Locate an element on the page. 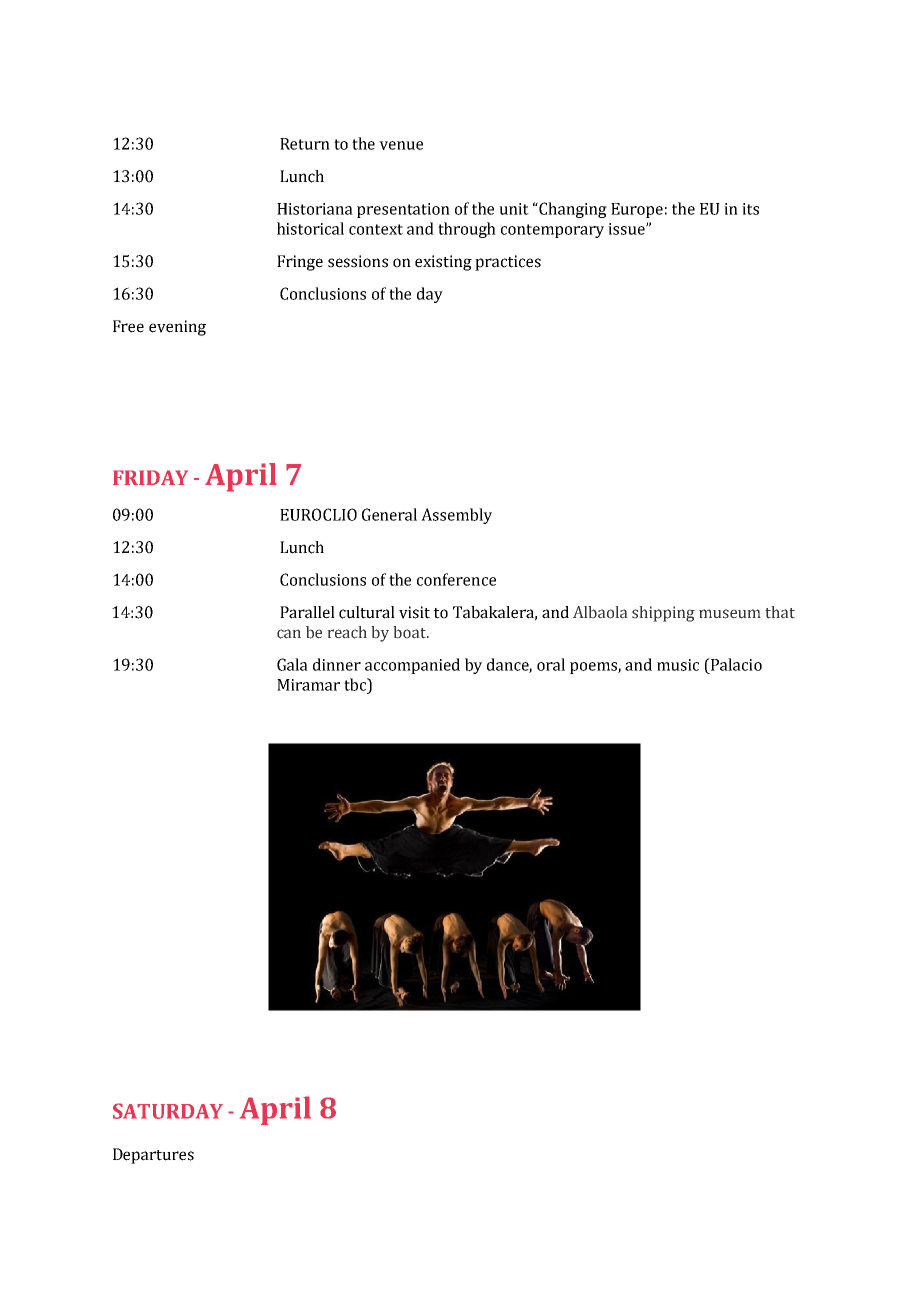  Return is located at coordinates (305, 144).
